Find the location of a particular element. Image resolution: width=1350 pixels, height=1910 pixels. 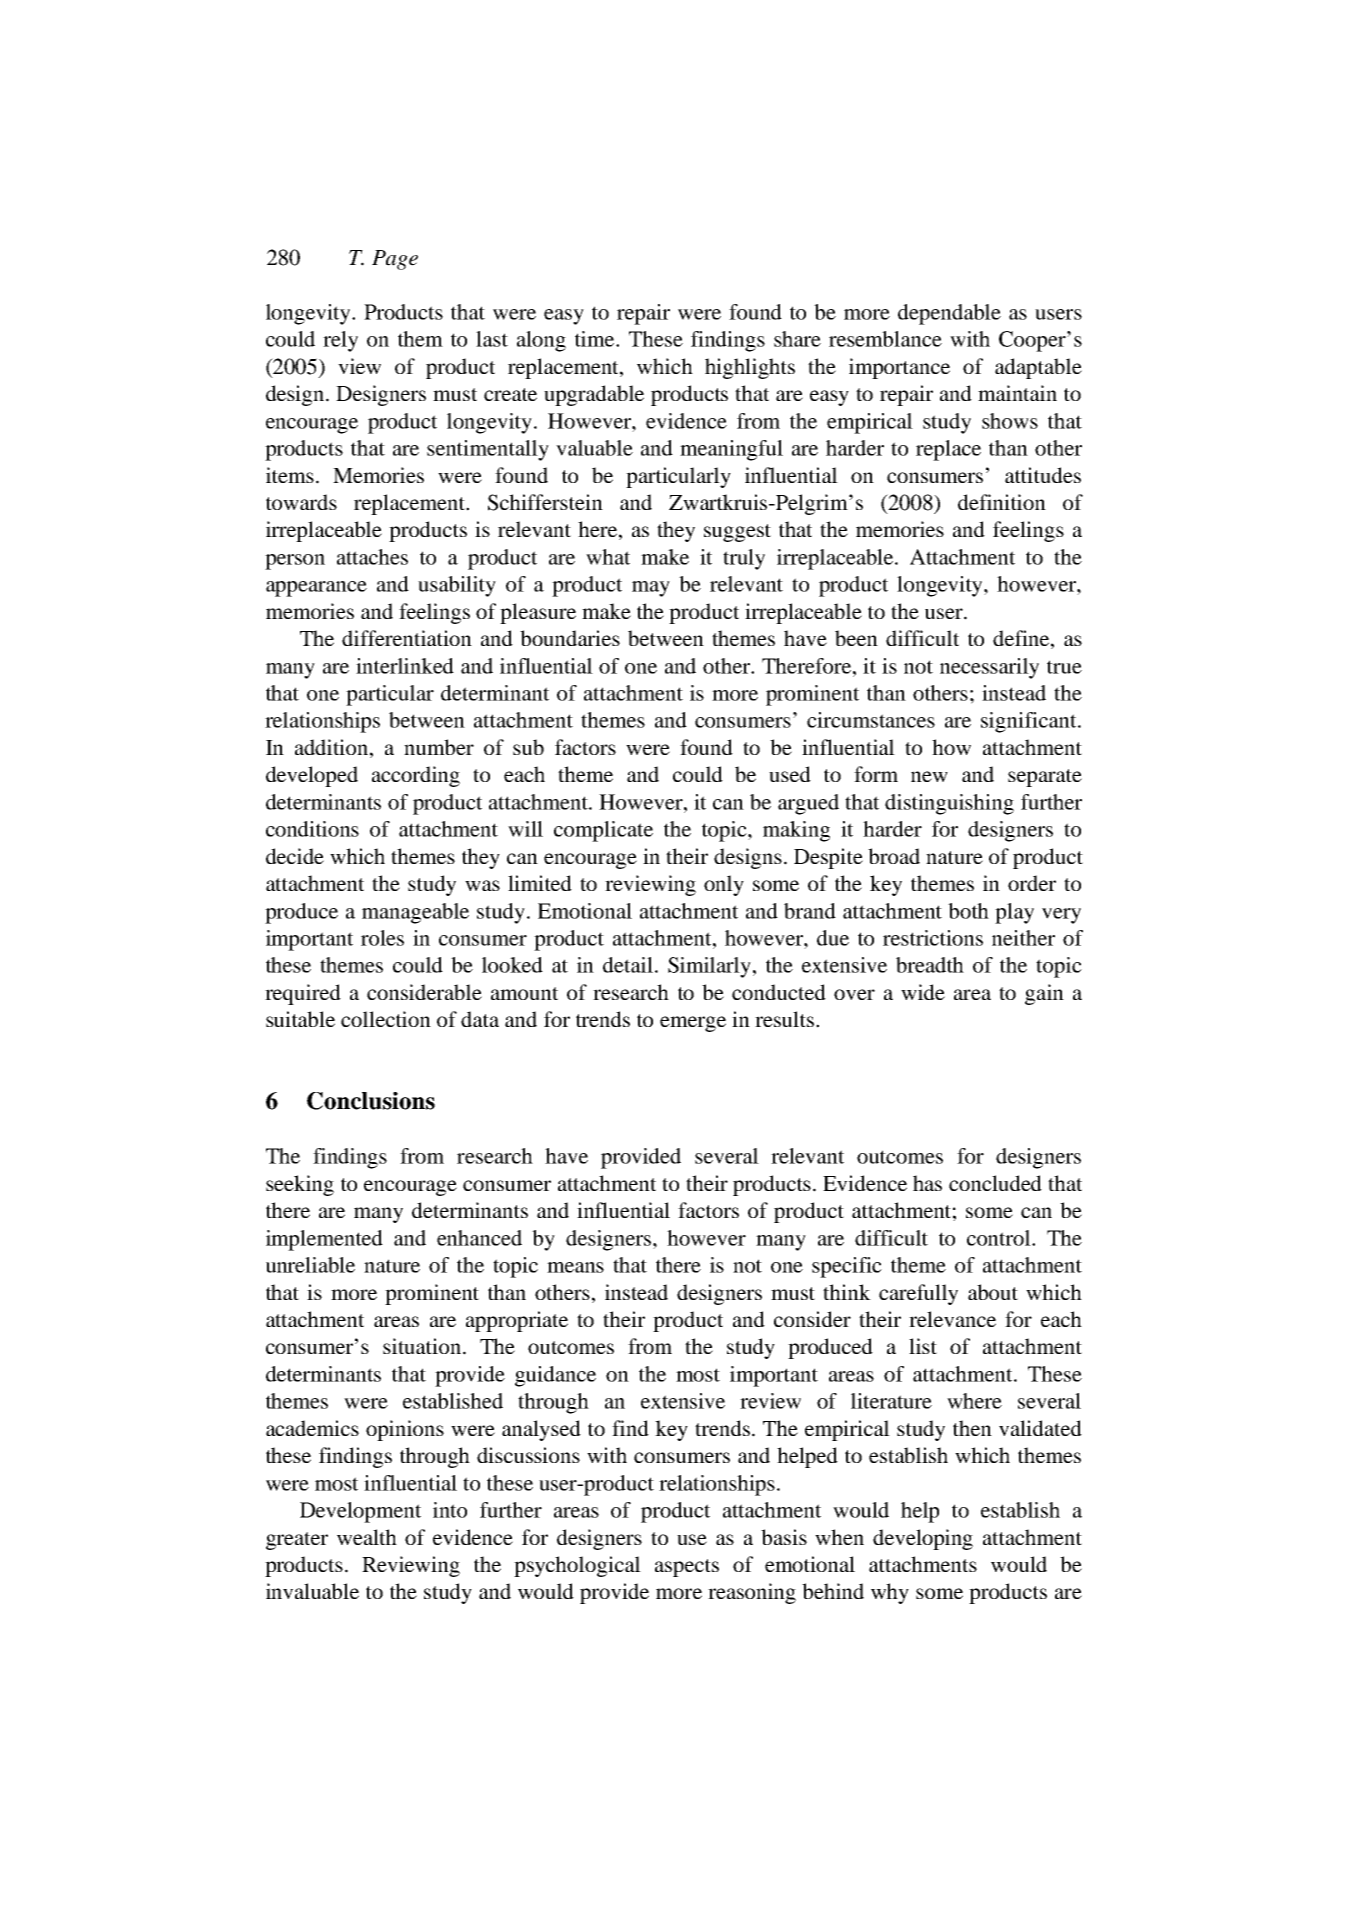

wealth is located at coordinates (367, 1537).
